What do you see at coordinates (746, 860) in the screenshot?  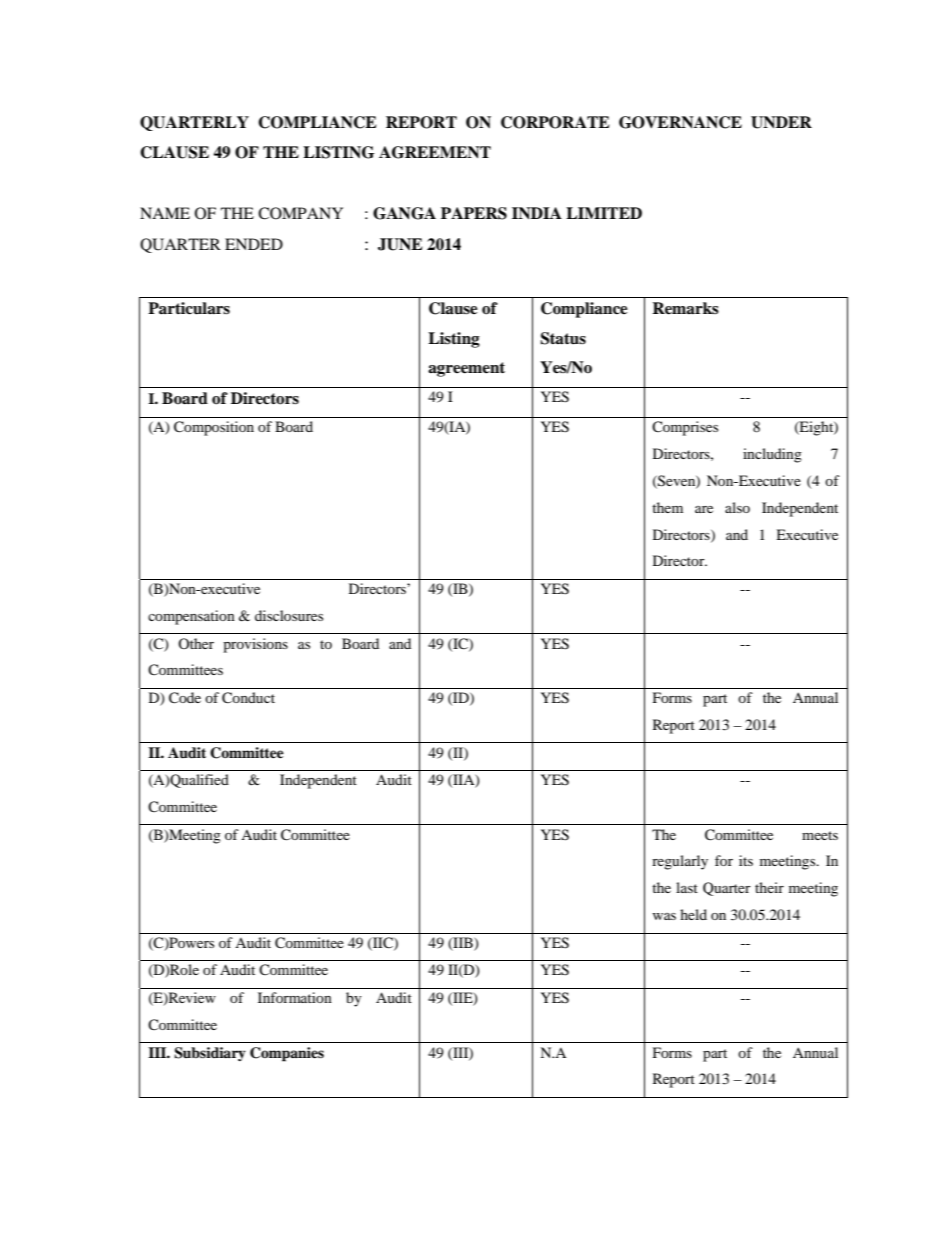 I see `its` at bounding box center [746, 860].
